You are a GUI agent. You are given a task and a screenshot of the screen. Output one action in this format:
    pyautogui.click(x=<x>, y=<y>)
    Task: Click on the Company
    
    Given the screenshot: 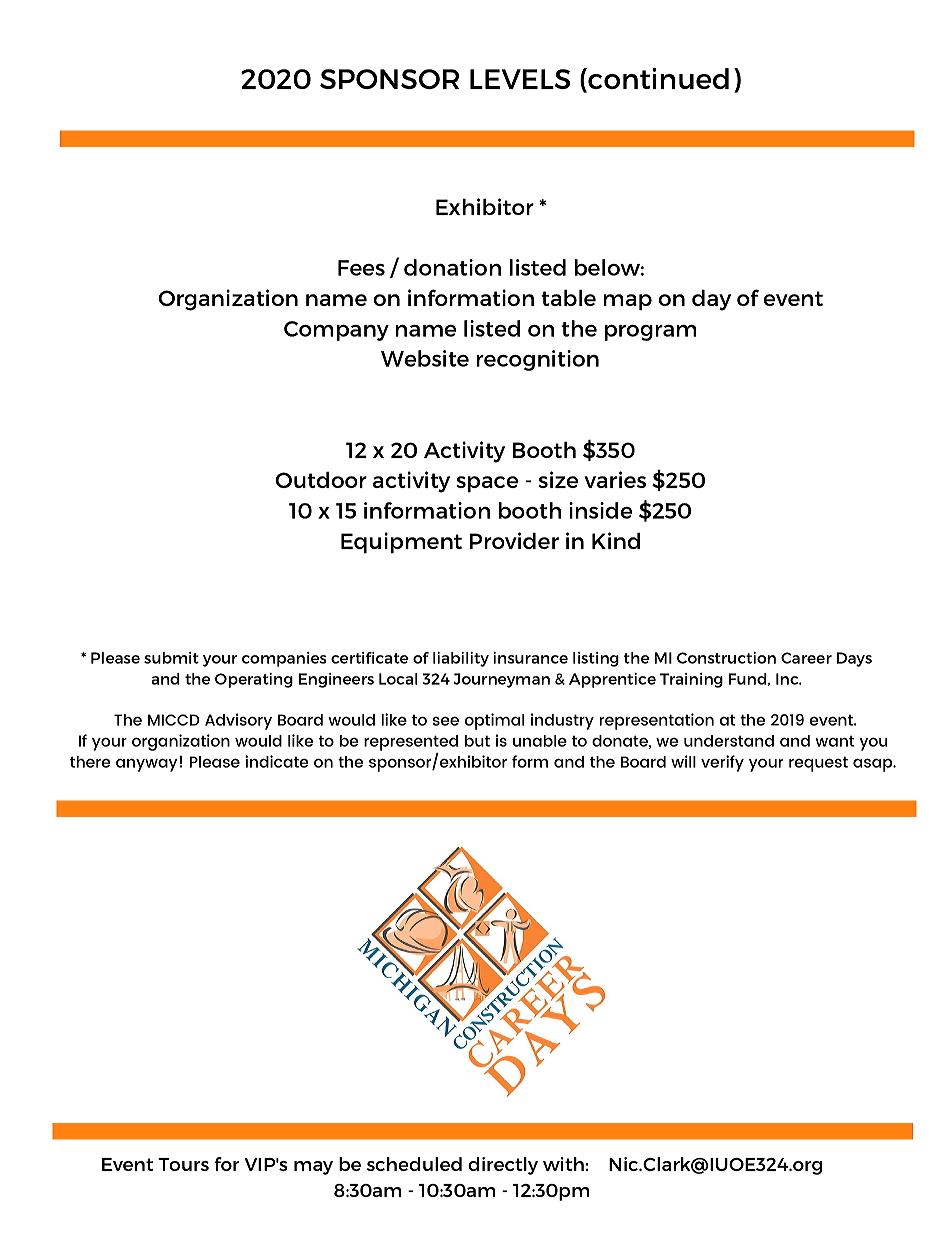 What is the action you would take?
    pyautogui.click(x=336, y=331)
